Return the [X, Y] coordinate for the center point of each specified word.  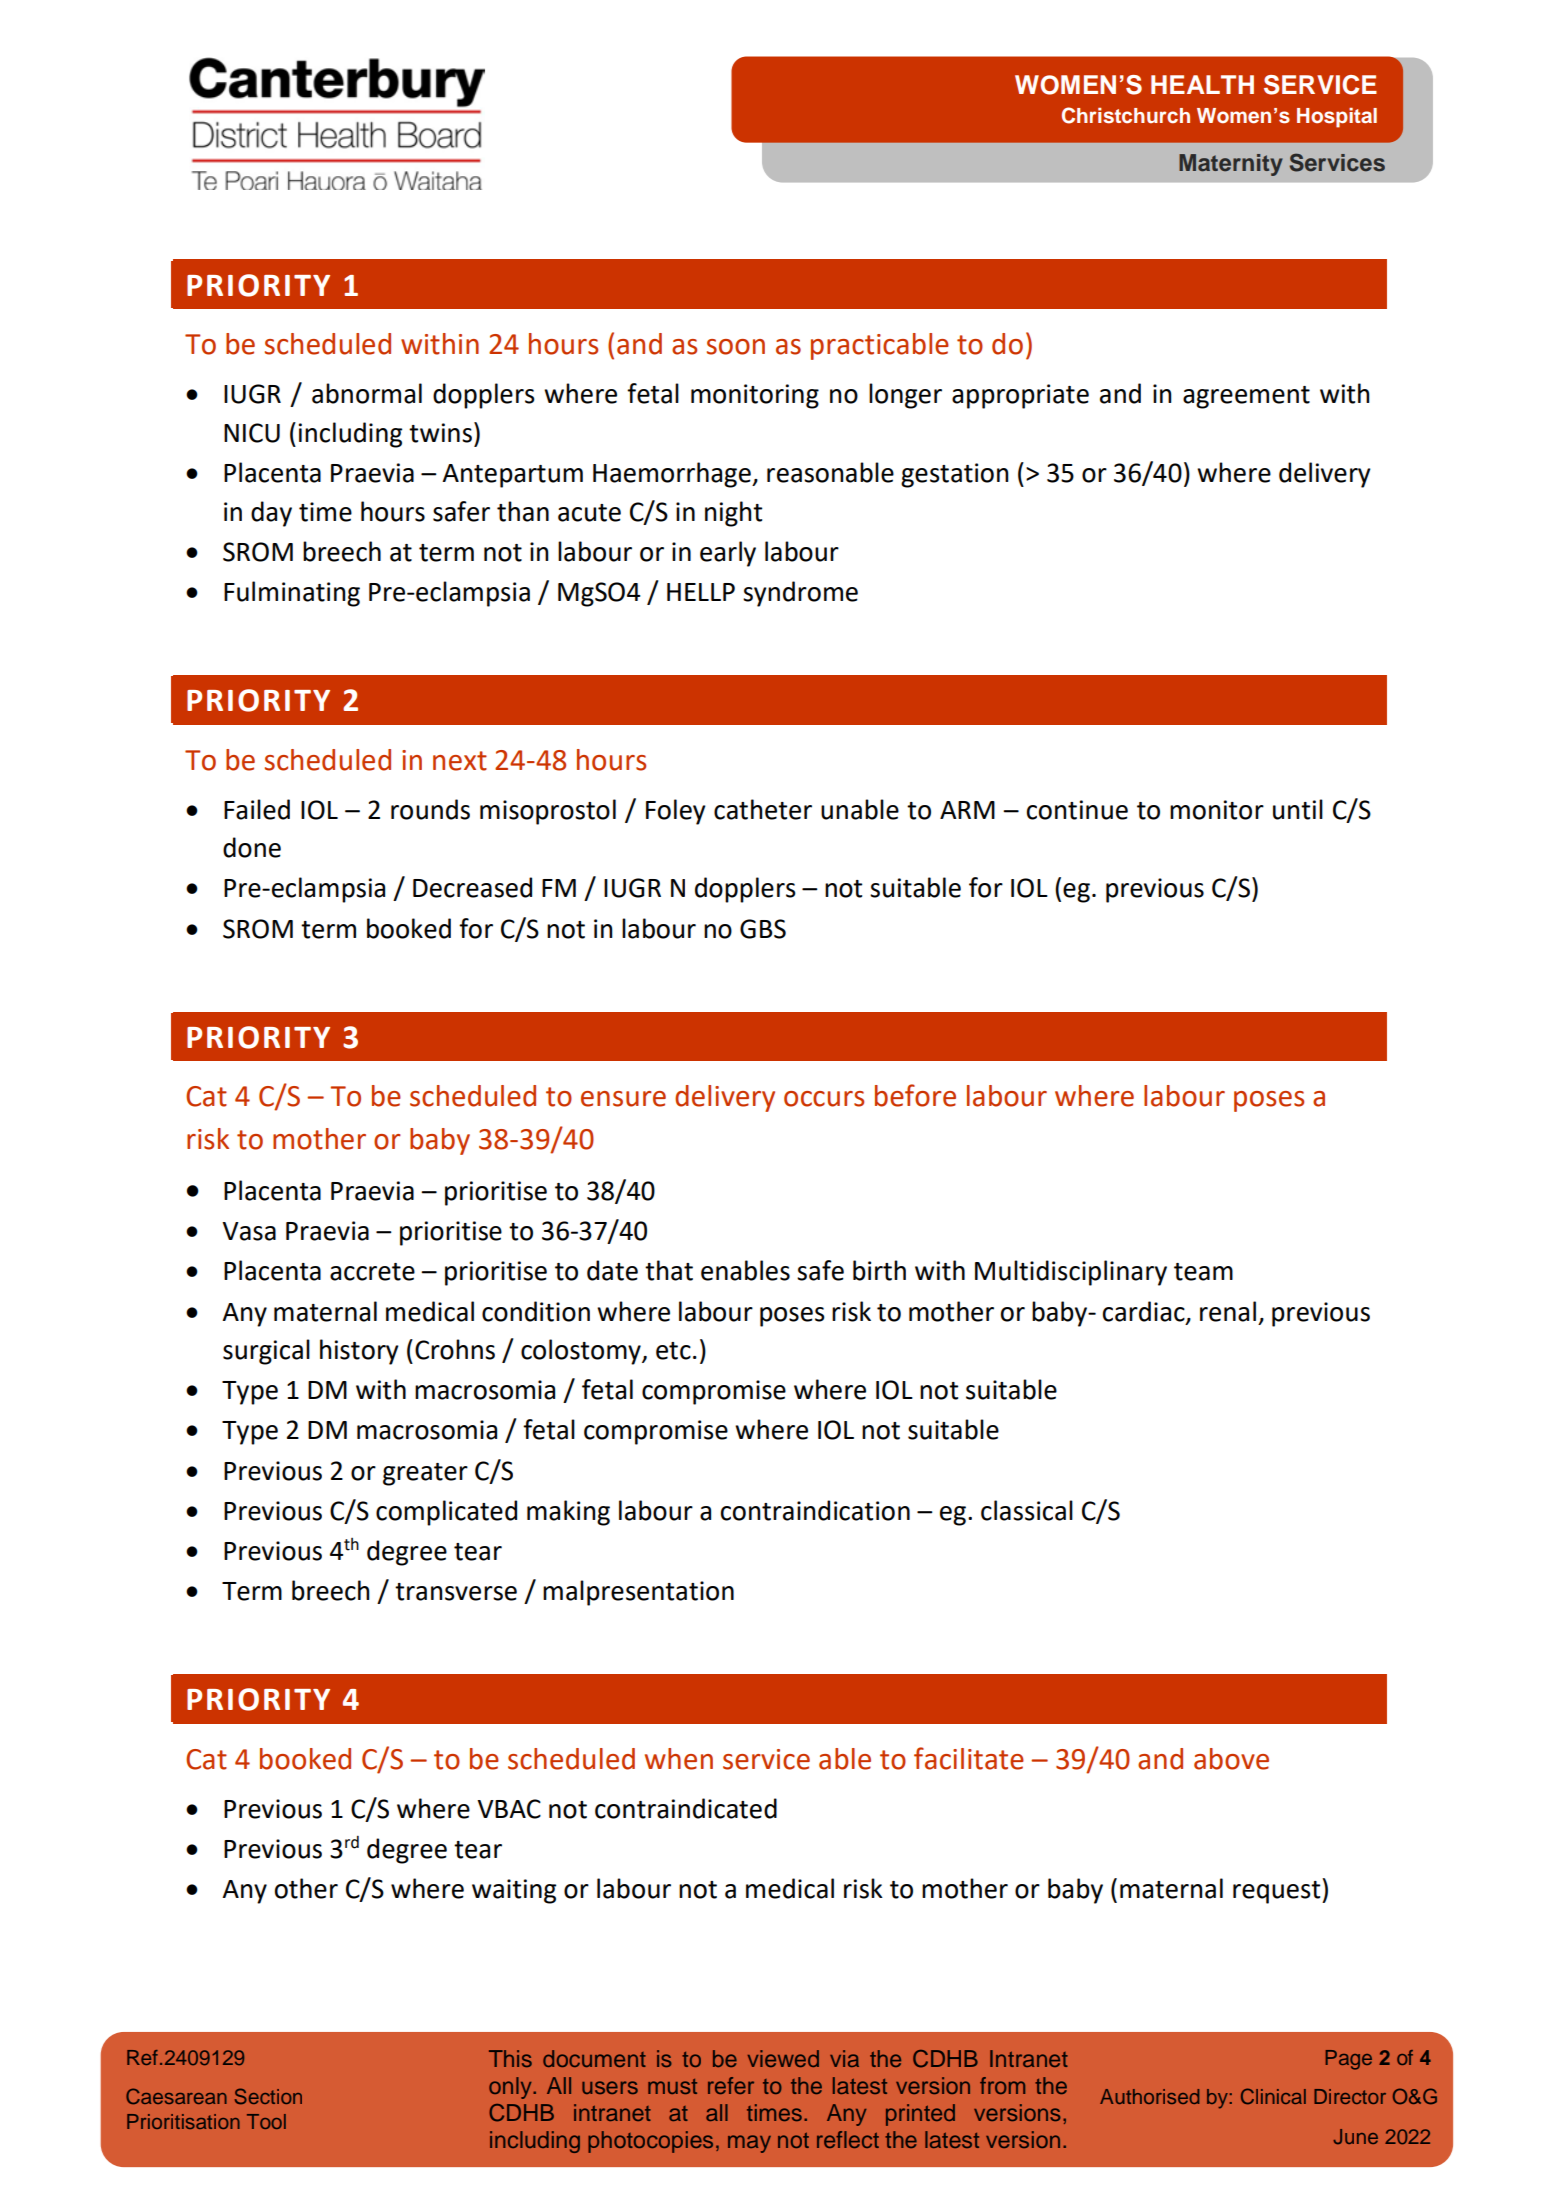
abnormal [367, 393]
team [1203, 1272]
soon [736, 347]
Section [268, 2096]
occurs [824, 1099]
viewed [783, 2058]
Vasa [249, 1231]
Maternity [1231, 165]
